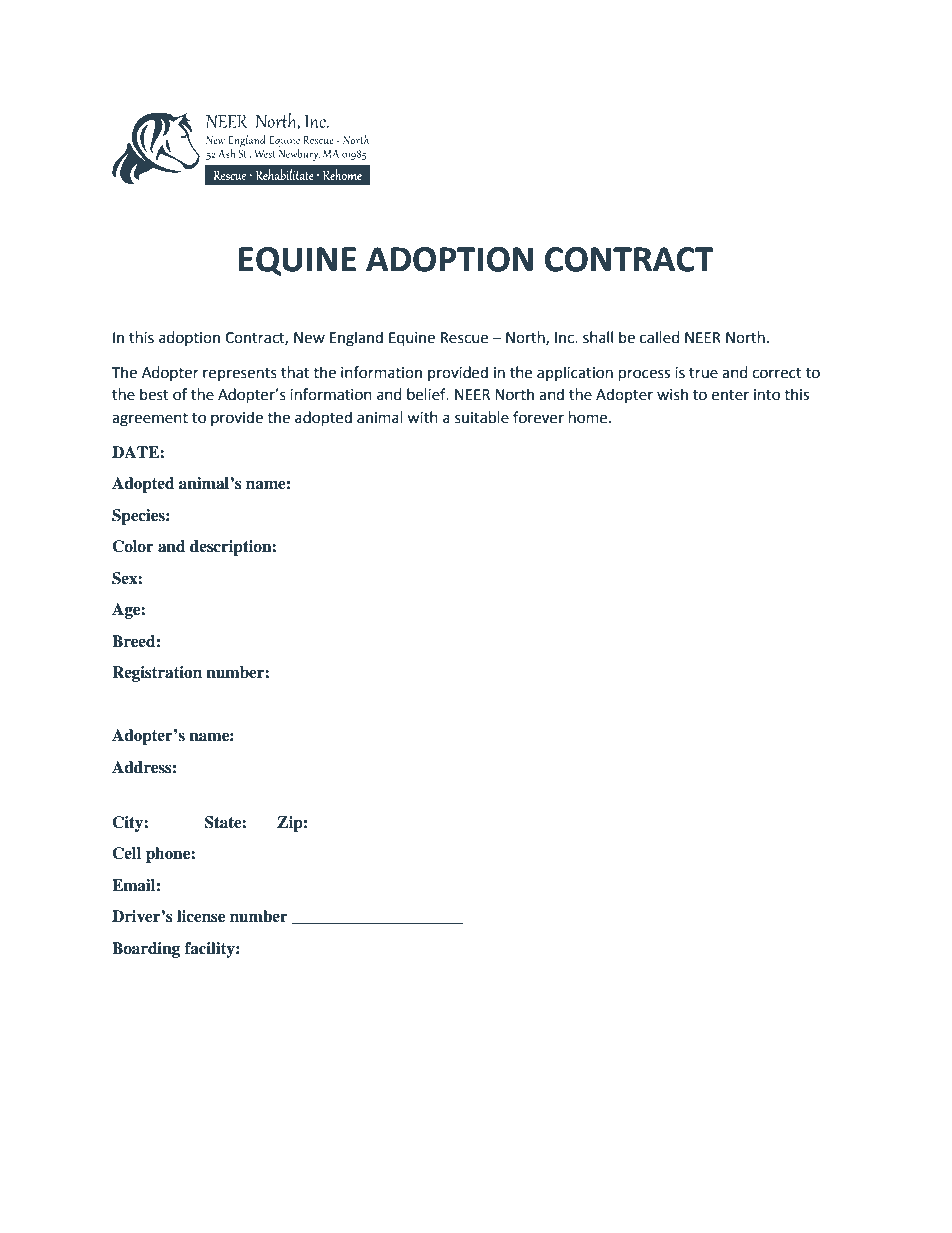  Describe the element at coordinates (589, 417) in the document. I see `home` at that location.
